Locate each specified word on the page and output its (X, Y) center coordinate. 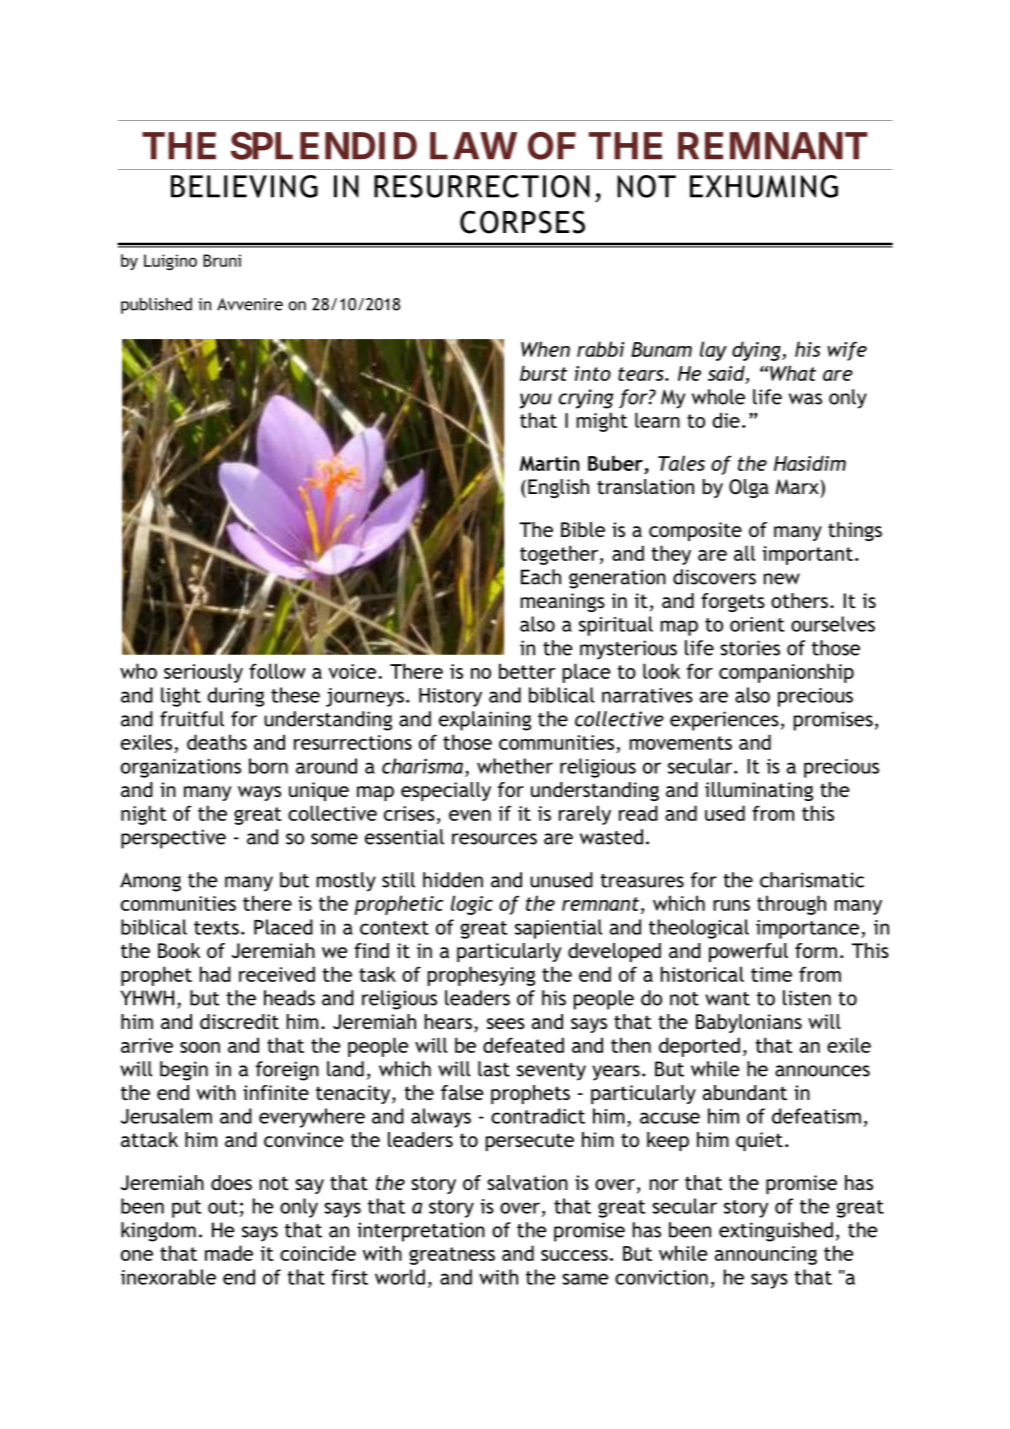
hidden (453, 880)
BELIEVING (244, 186)
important (808, 555)
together (560, 555)
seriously (203, 673)
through (791, 905)
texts (216, 928)
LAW (473, 146)
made (229, 1253)
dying (757, 351)
